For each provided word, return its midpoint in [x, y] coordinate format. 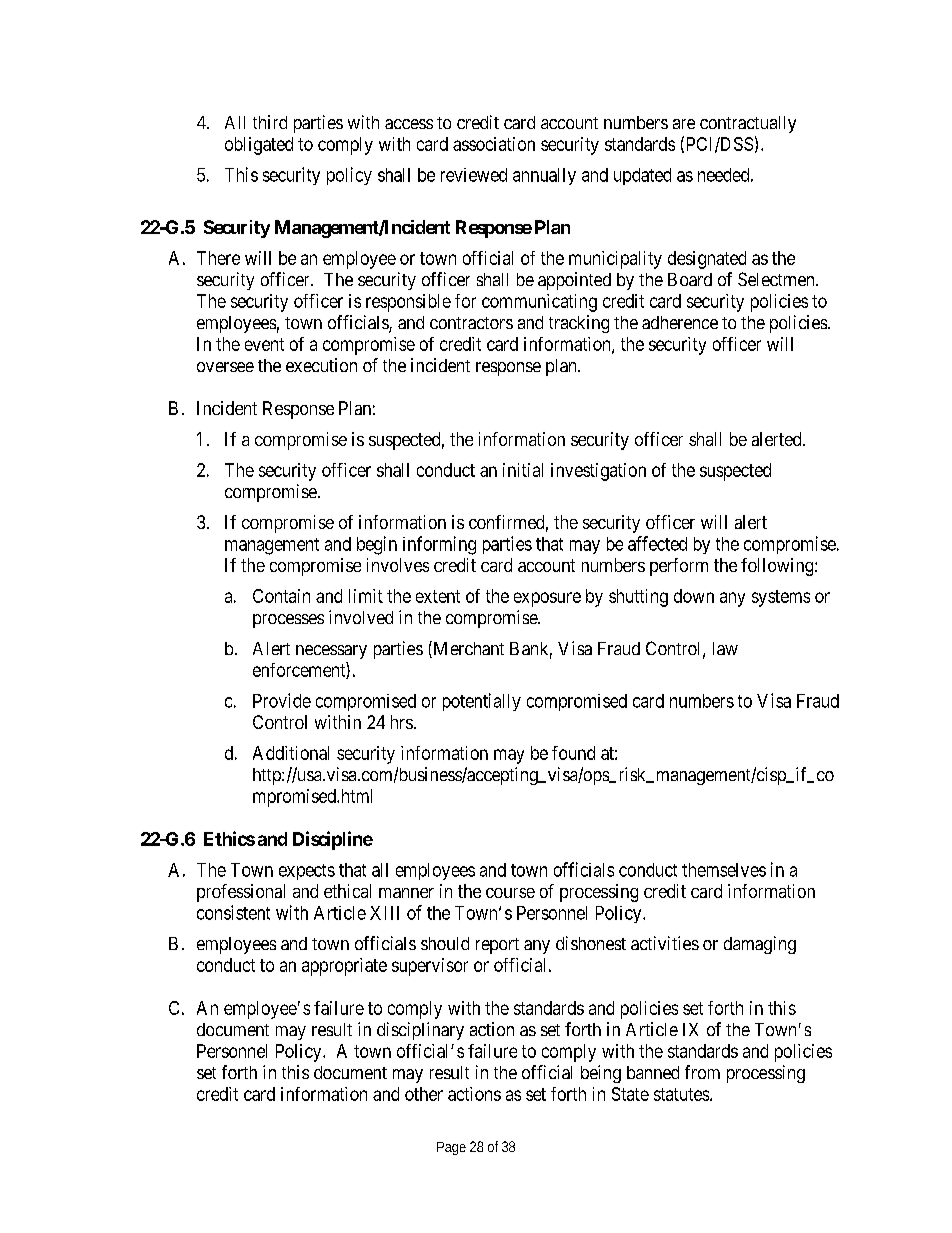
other [424, 1094]
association [494, 144]
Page [451, 1148]
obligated [259, 146]
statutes [681, 1094]
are [684, 124]
